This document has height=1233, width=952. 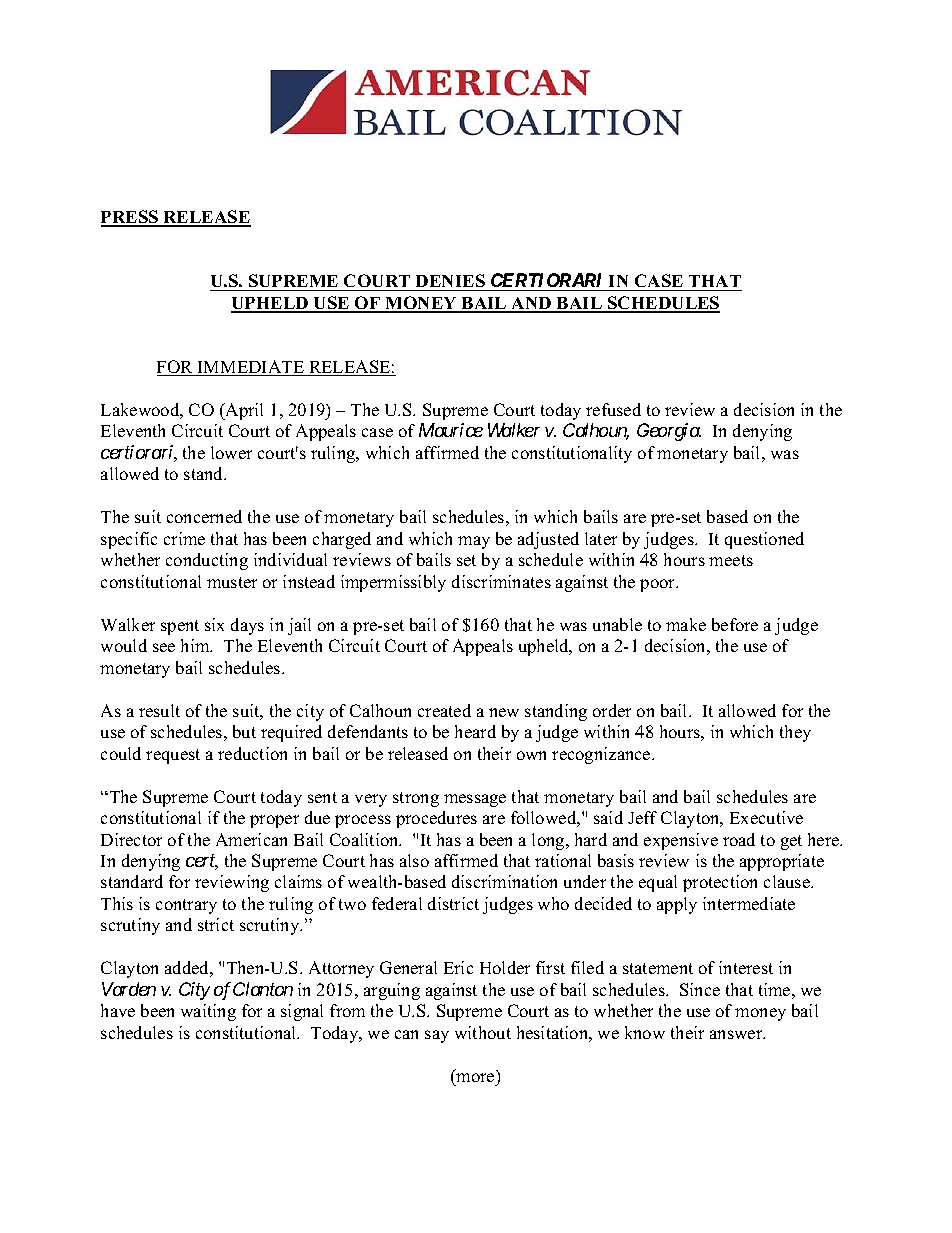 What do you see at coordinates (483, 1032) in the document?
I see `without` at bounding box center [483, 1032].
